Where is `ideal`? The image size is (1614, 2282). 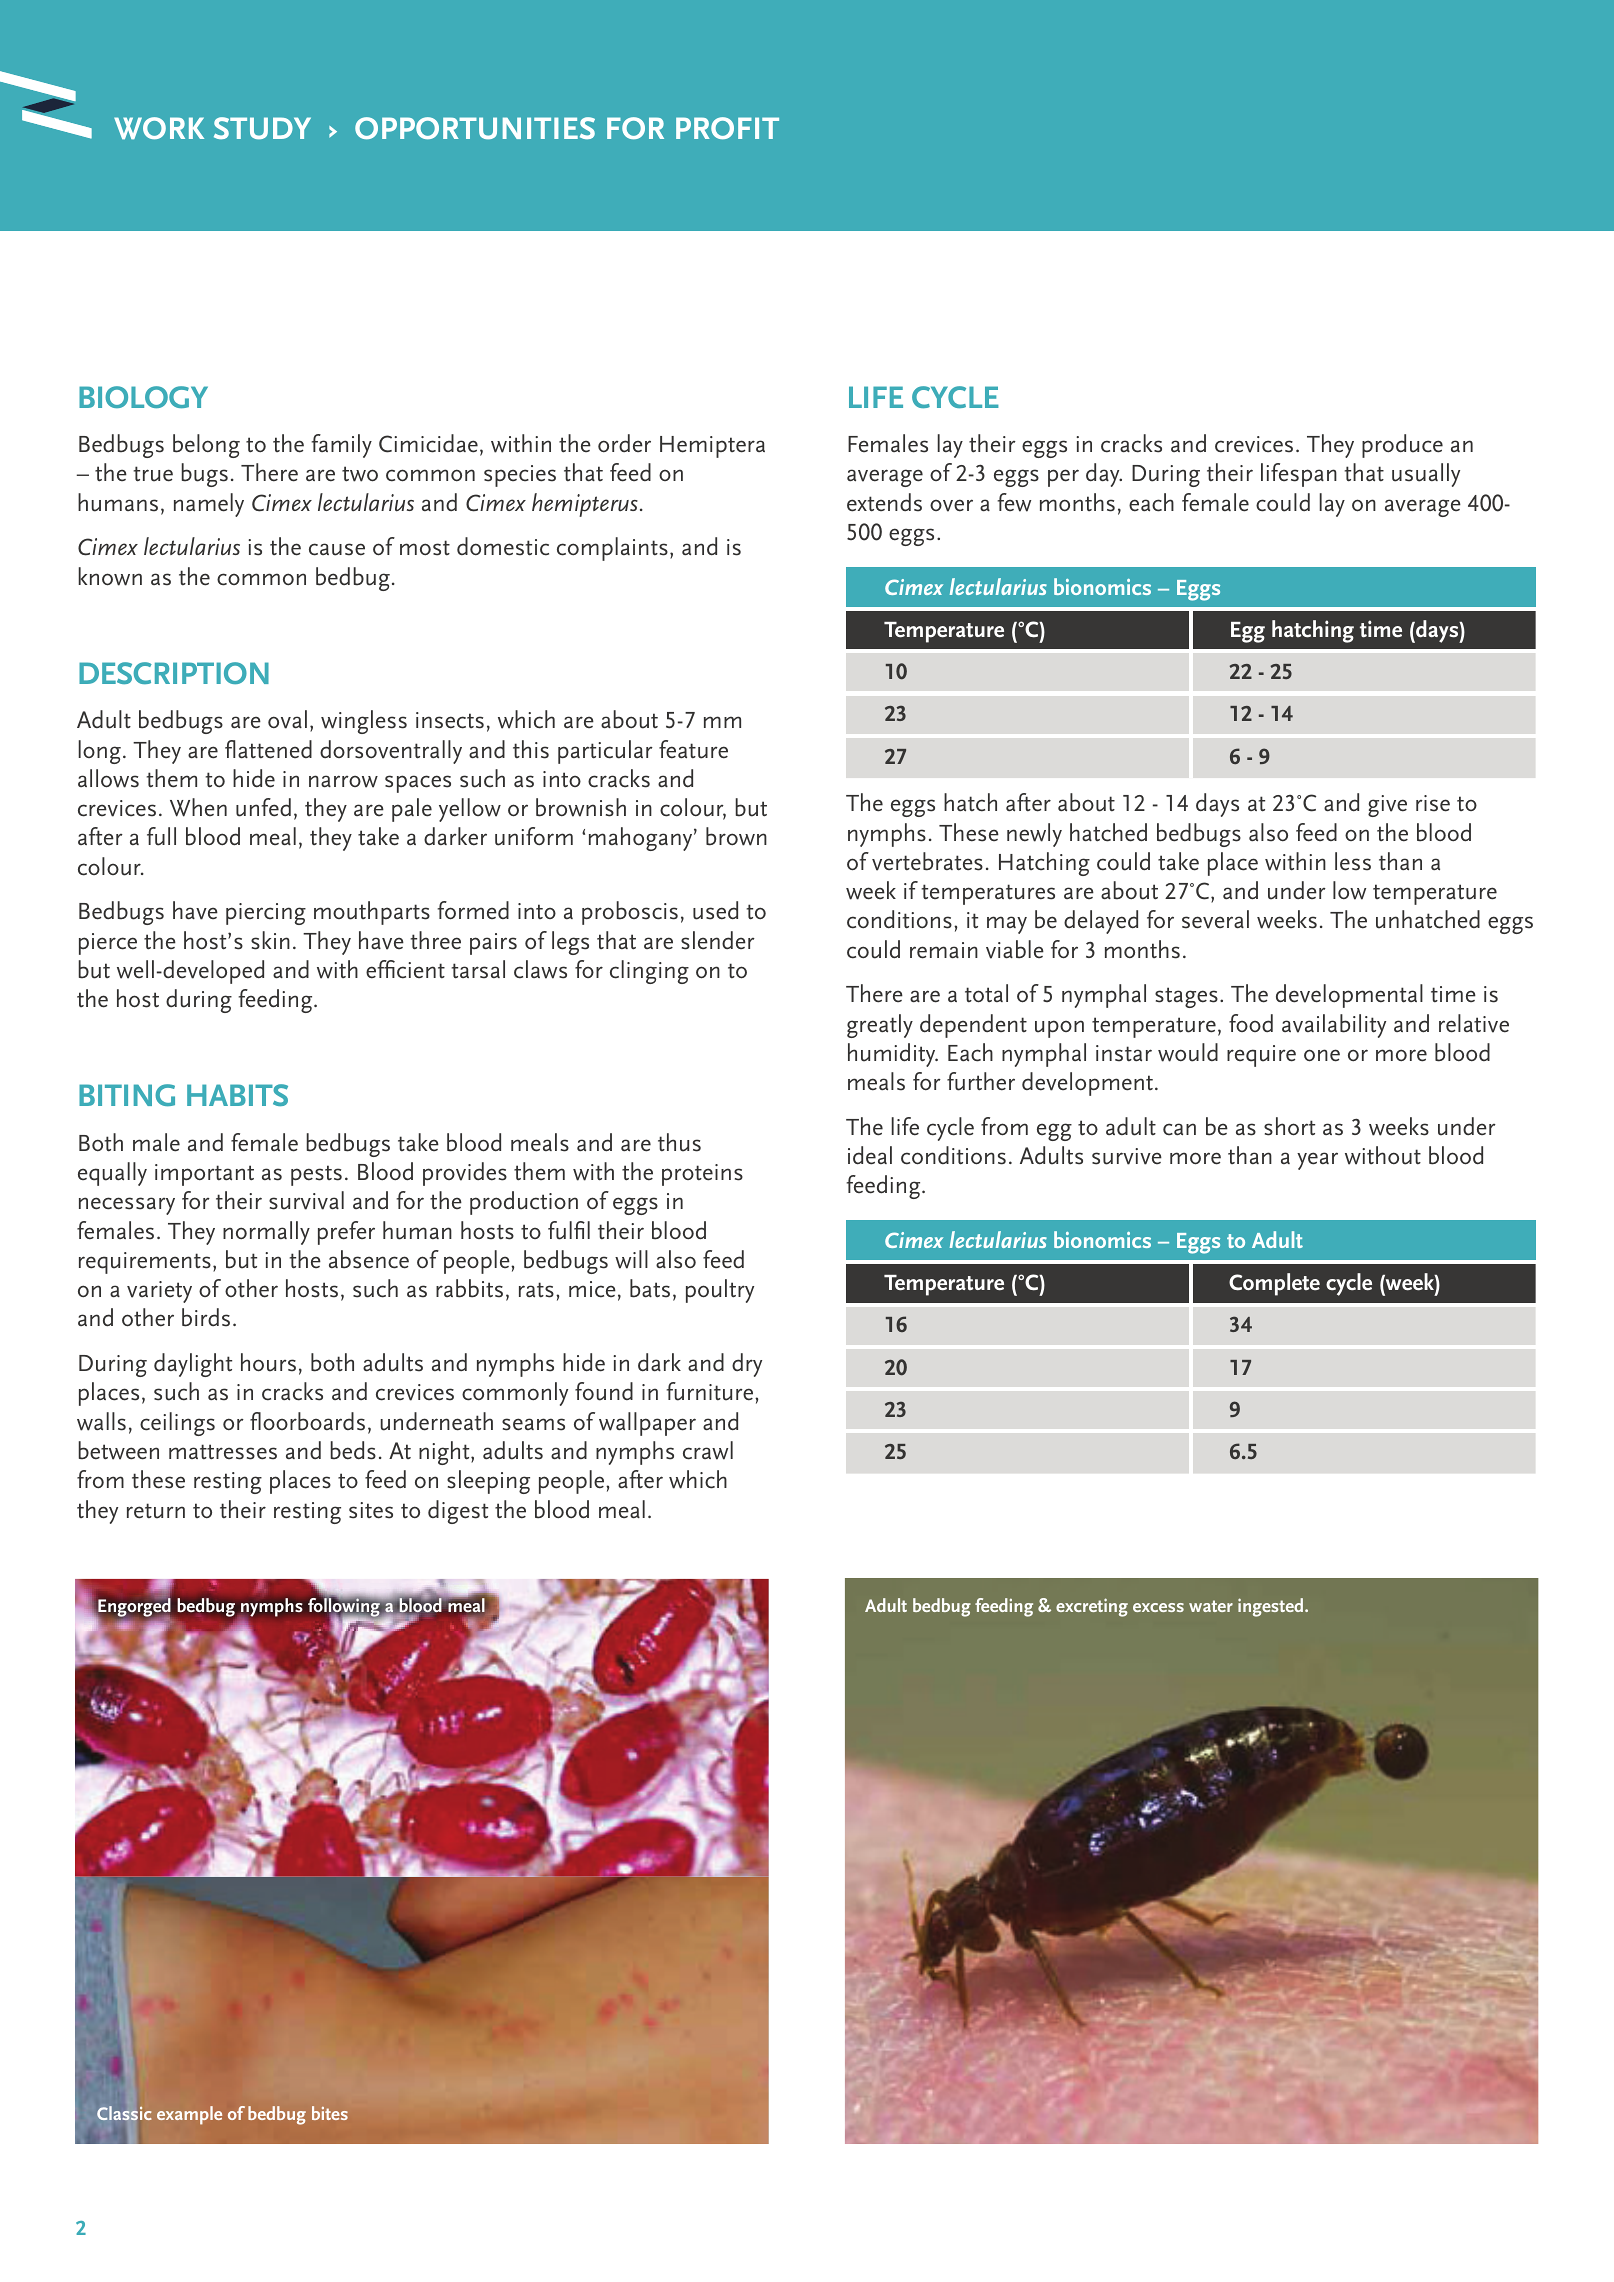 ideal is located at coordinates (870, 1155).
